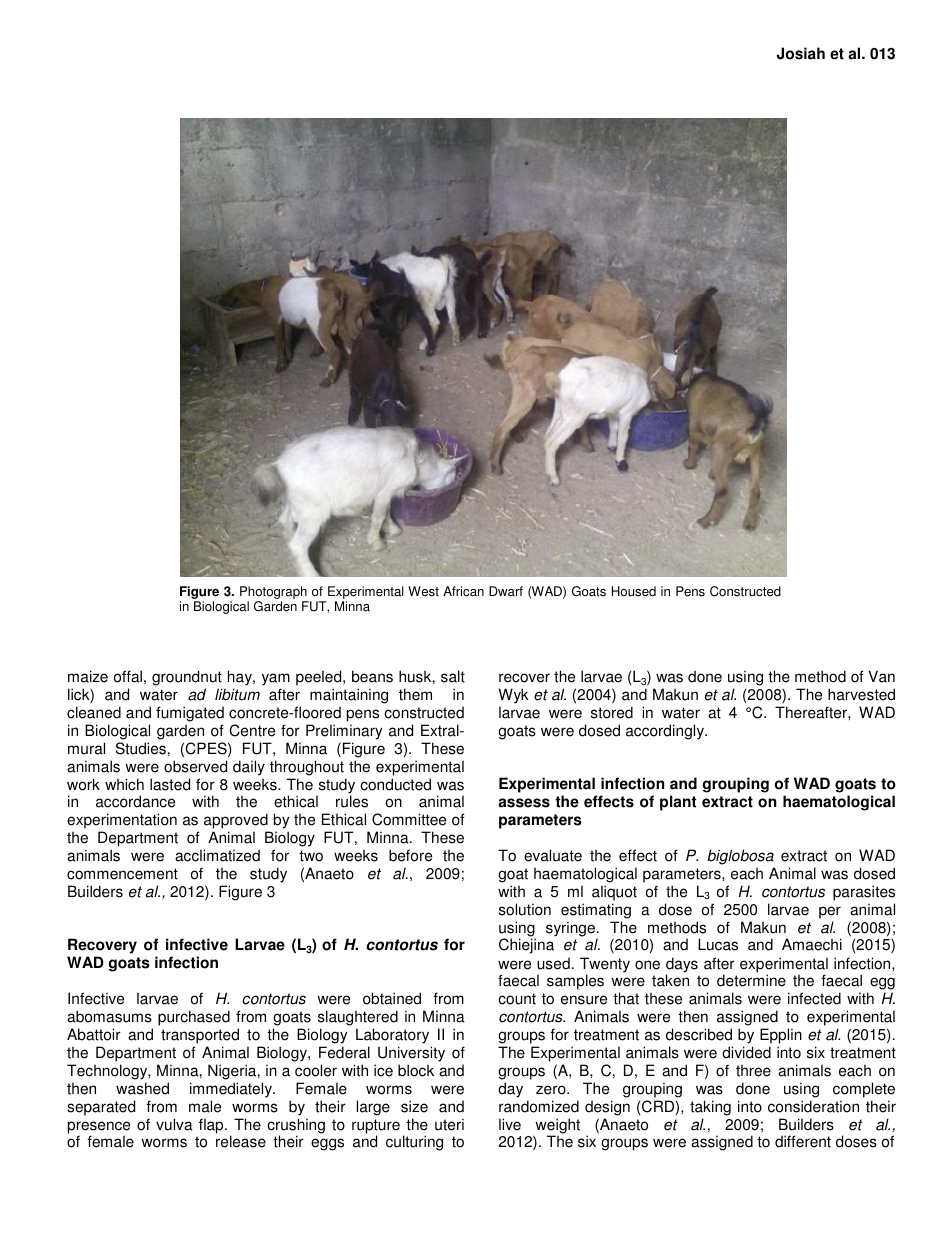 The width and height of the image is (952, 1233). What do you see at coordinates (274, 594) in the image?
I see `Photograph` at bounding box center [274, 594].
